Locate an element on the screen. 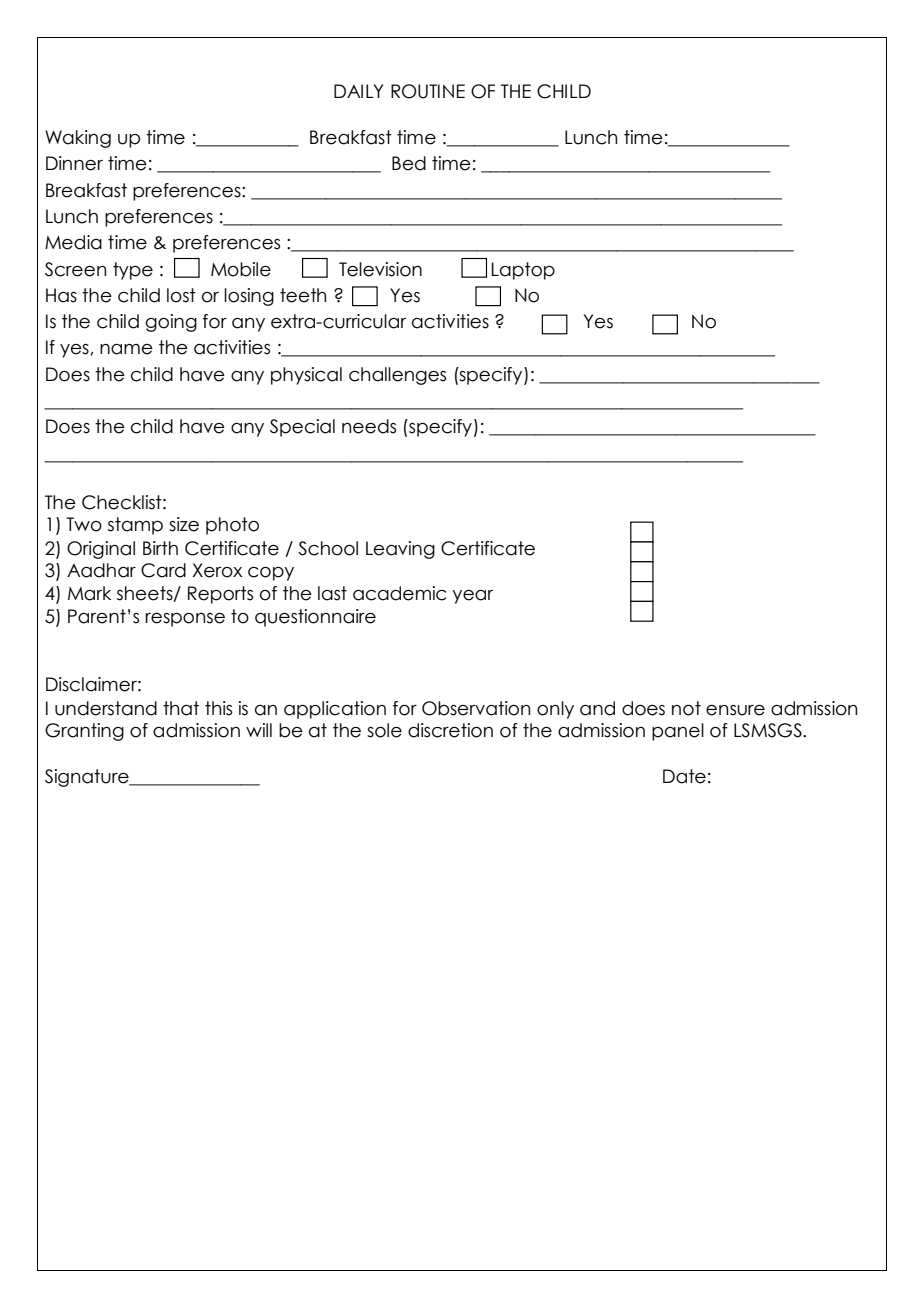  needs is located at coordinates (369, 426).
